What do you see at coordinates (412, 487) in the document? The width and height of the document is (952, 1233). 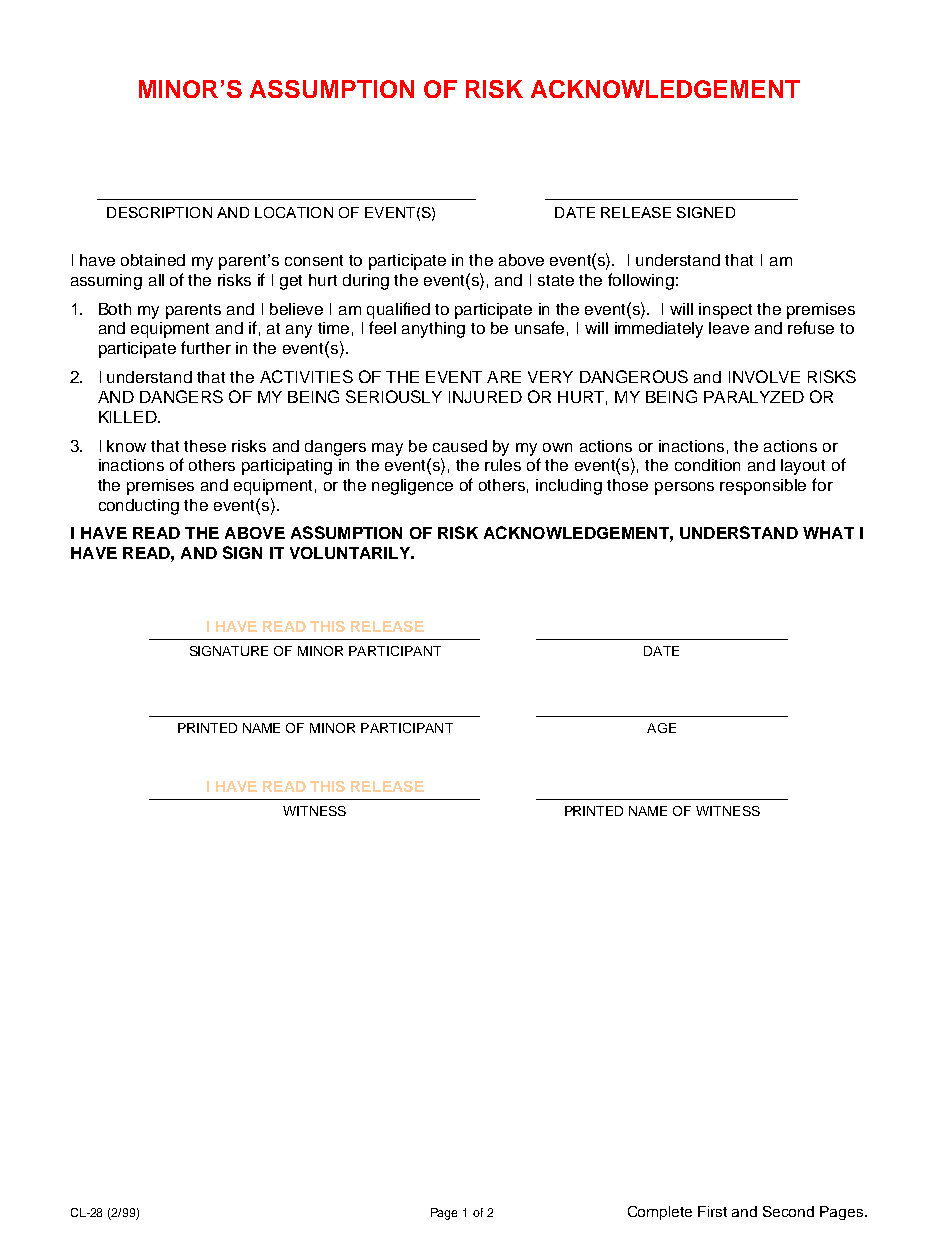 I see `negligence` at bounding box center [412, 487].
